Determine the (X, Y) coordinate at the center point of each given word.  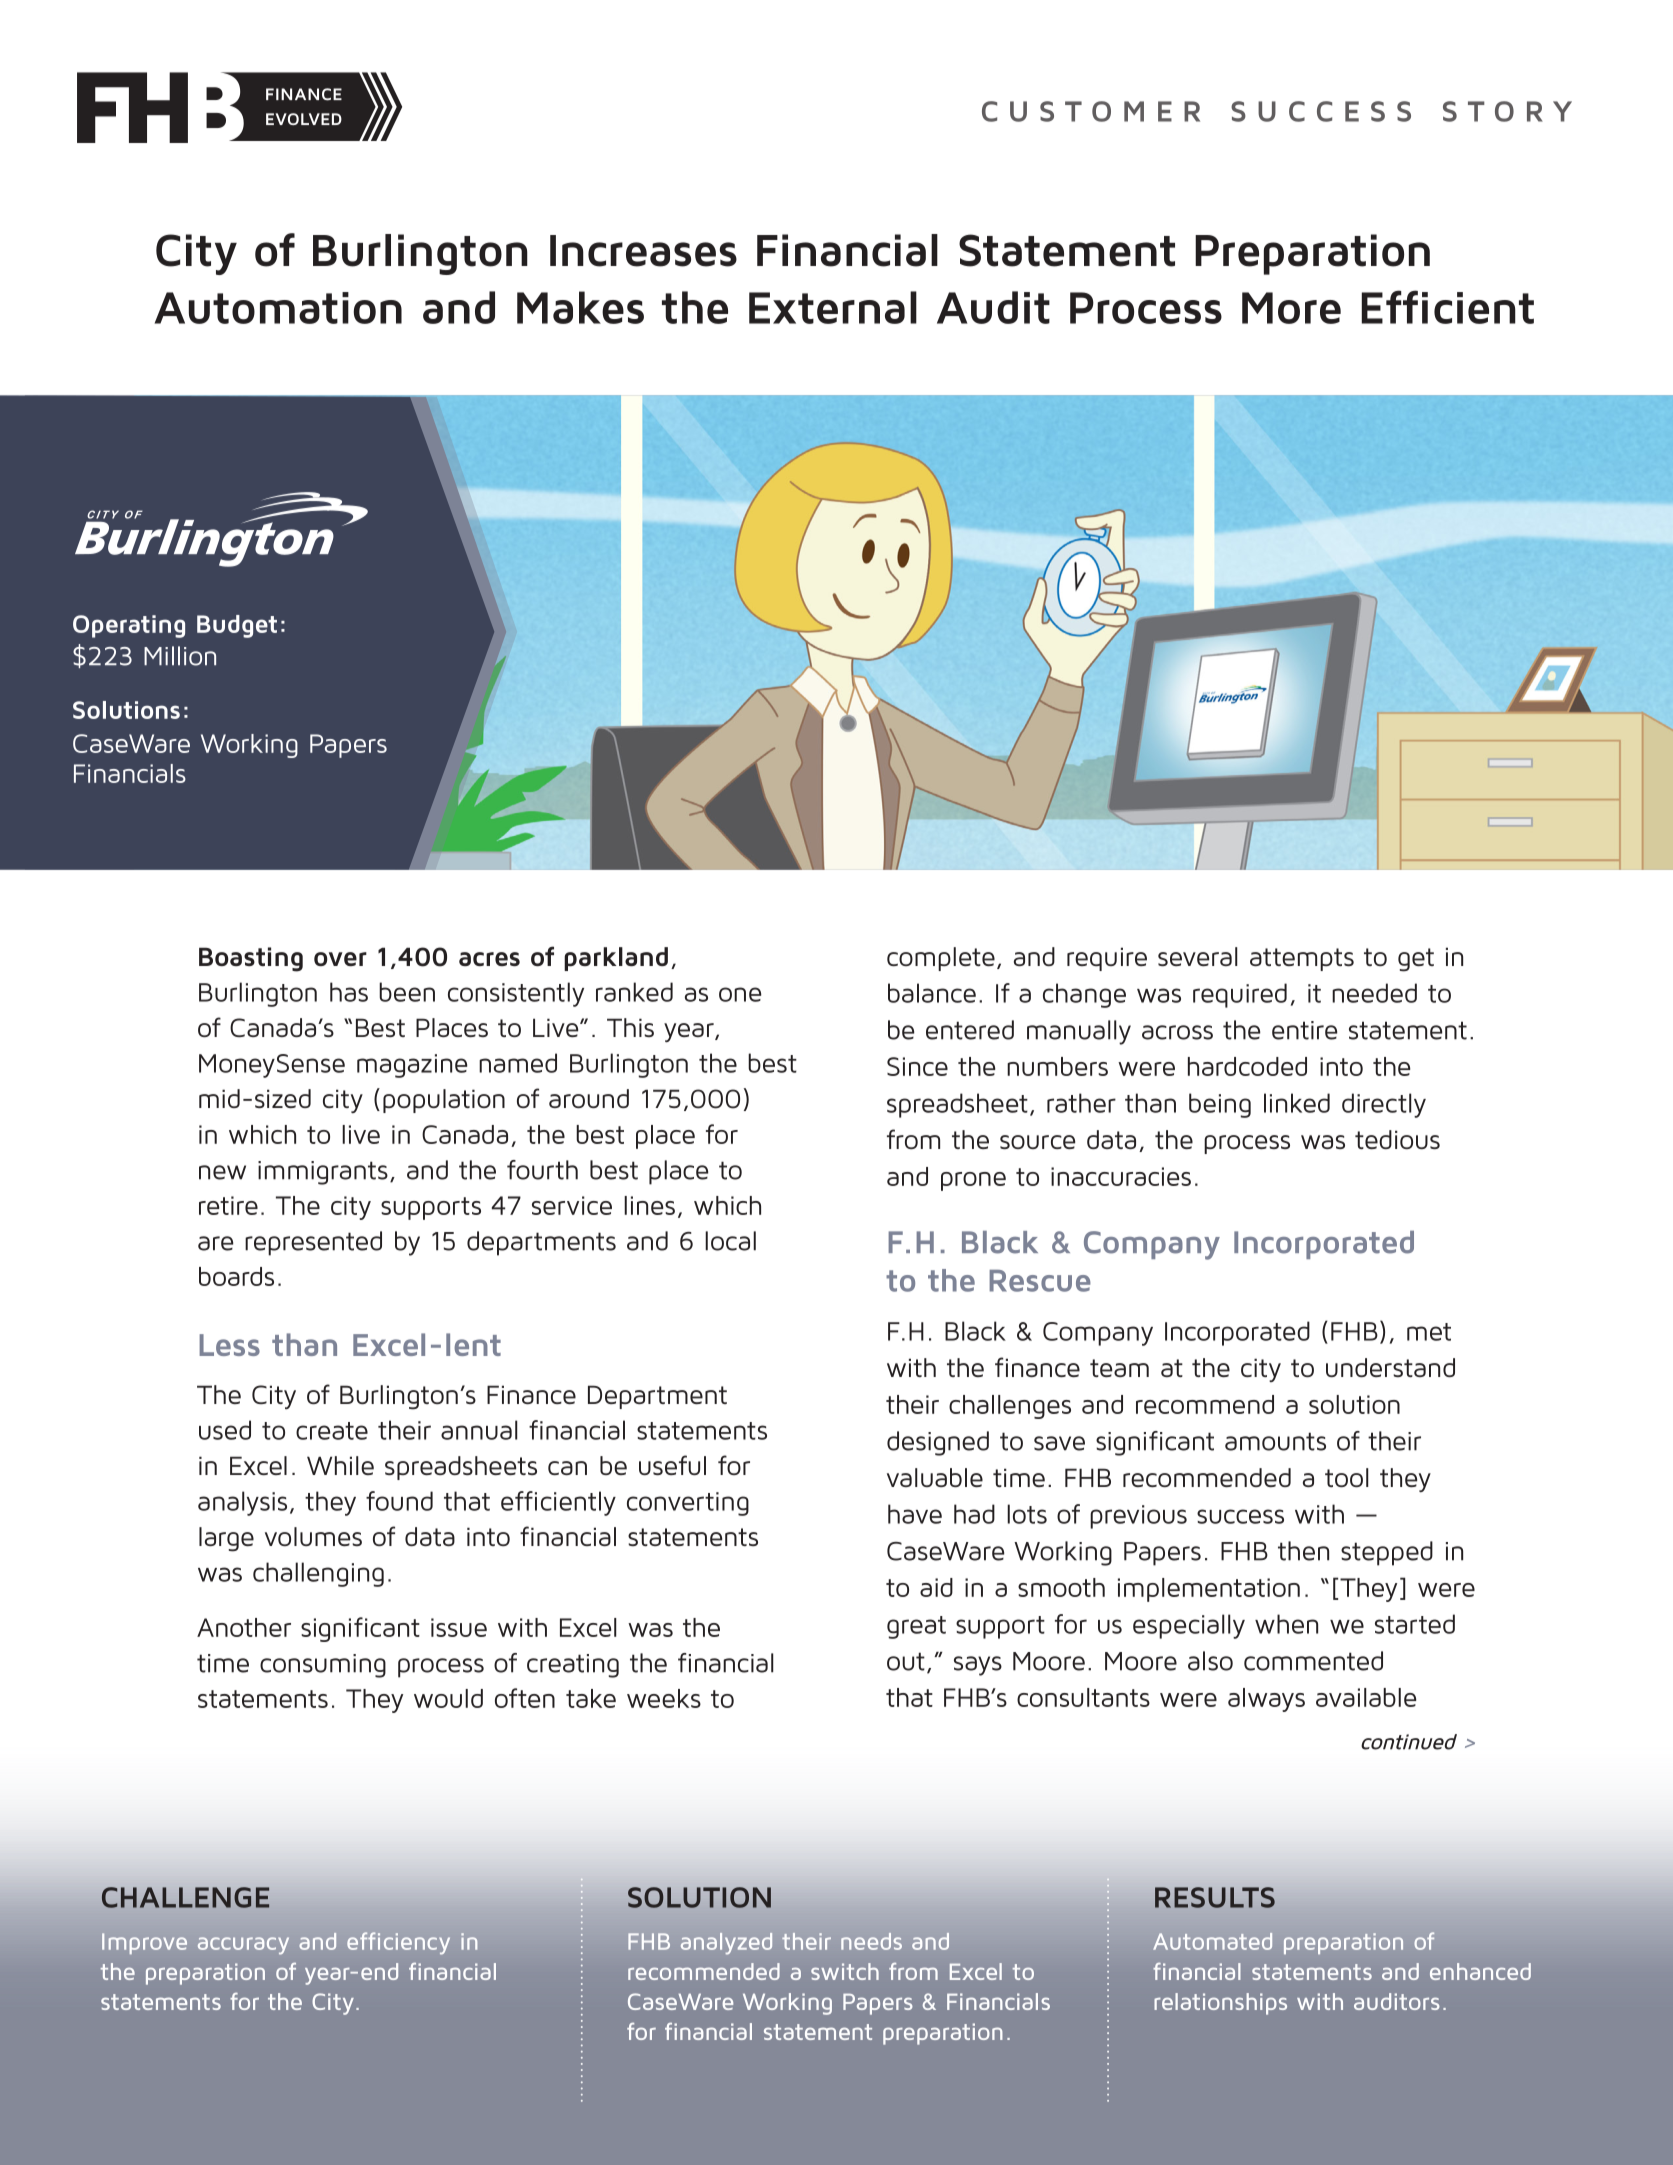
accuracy (243, 1946)
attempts (1302, 959)
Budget (237, 626)
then (1303, 1551)
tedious (1397, 1139)
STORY (1507, 111)
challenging (318, 1574)
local (730, 1241)
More (1291, 308)
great (916, 1627)
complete (941, 959)
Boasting (251, 959)
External (833, 307)
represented (313, 1243)
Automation (278, 308)
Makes (580, 307)
